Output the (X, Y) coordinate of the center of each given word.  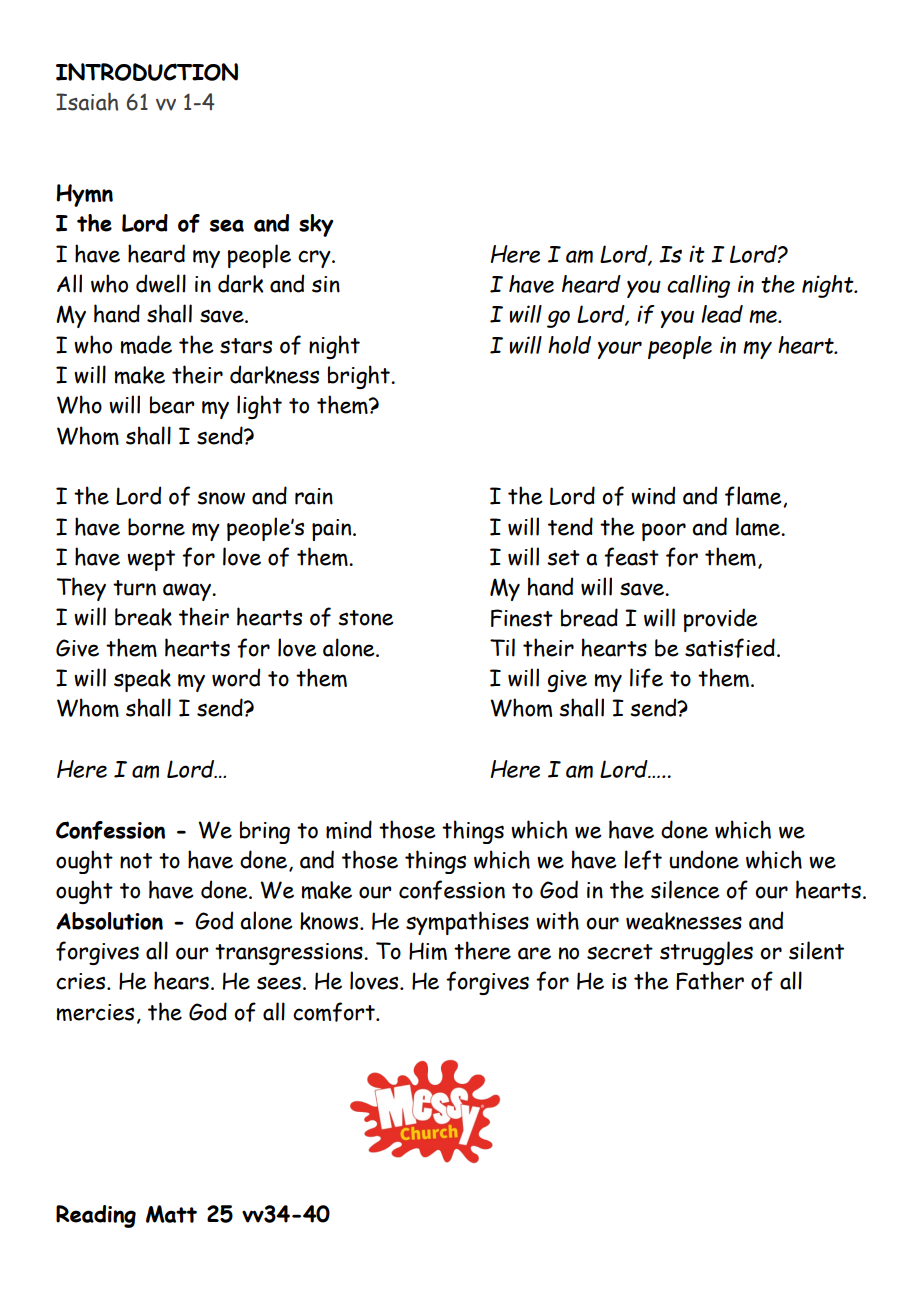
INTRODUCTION (147, 72)
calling (698, 286)
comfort (335, 1012)
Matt (171, 1214)
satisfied (730, 648)
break (143, 617)
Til (502, 647)
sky (316, 225)
